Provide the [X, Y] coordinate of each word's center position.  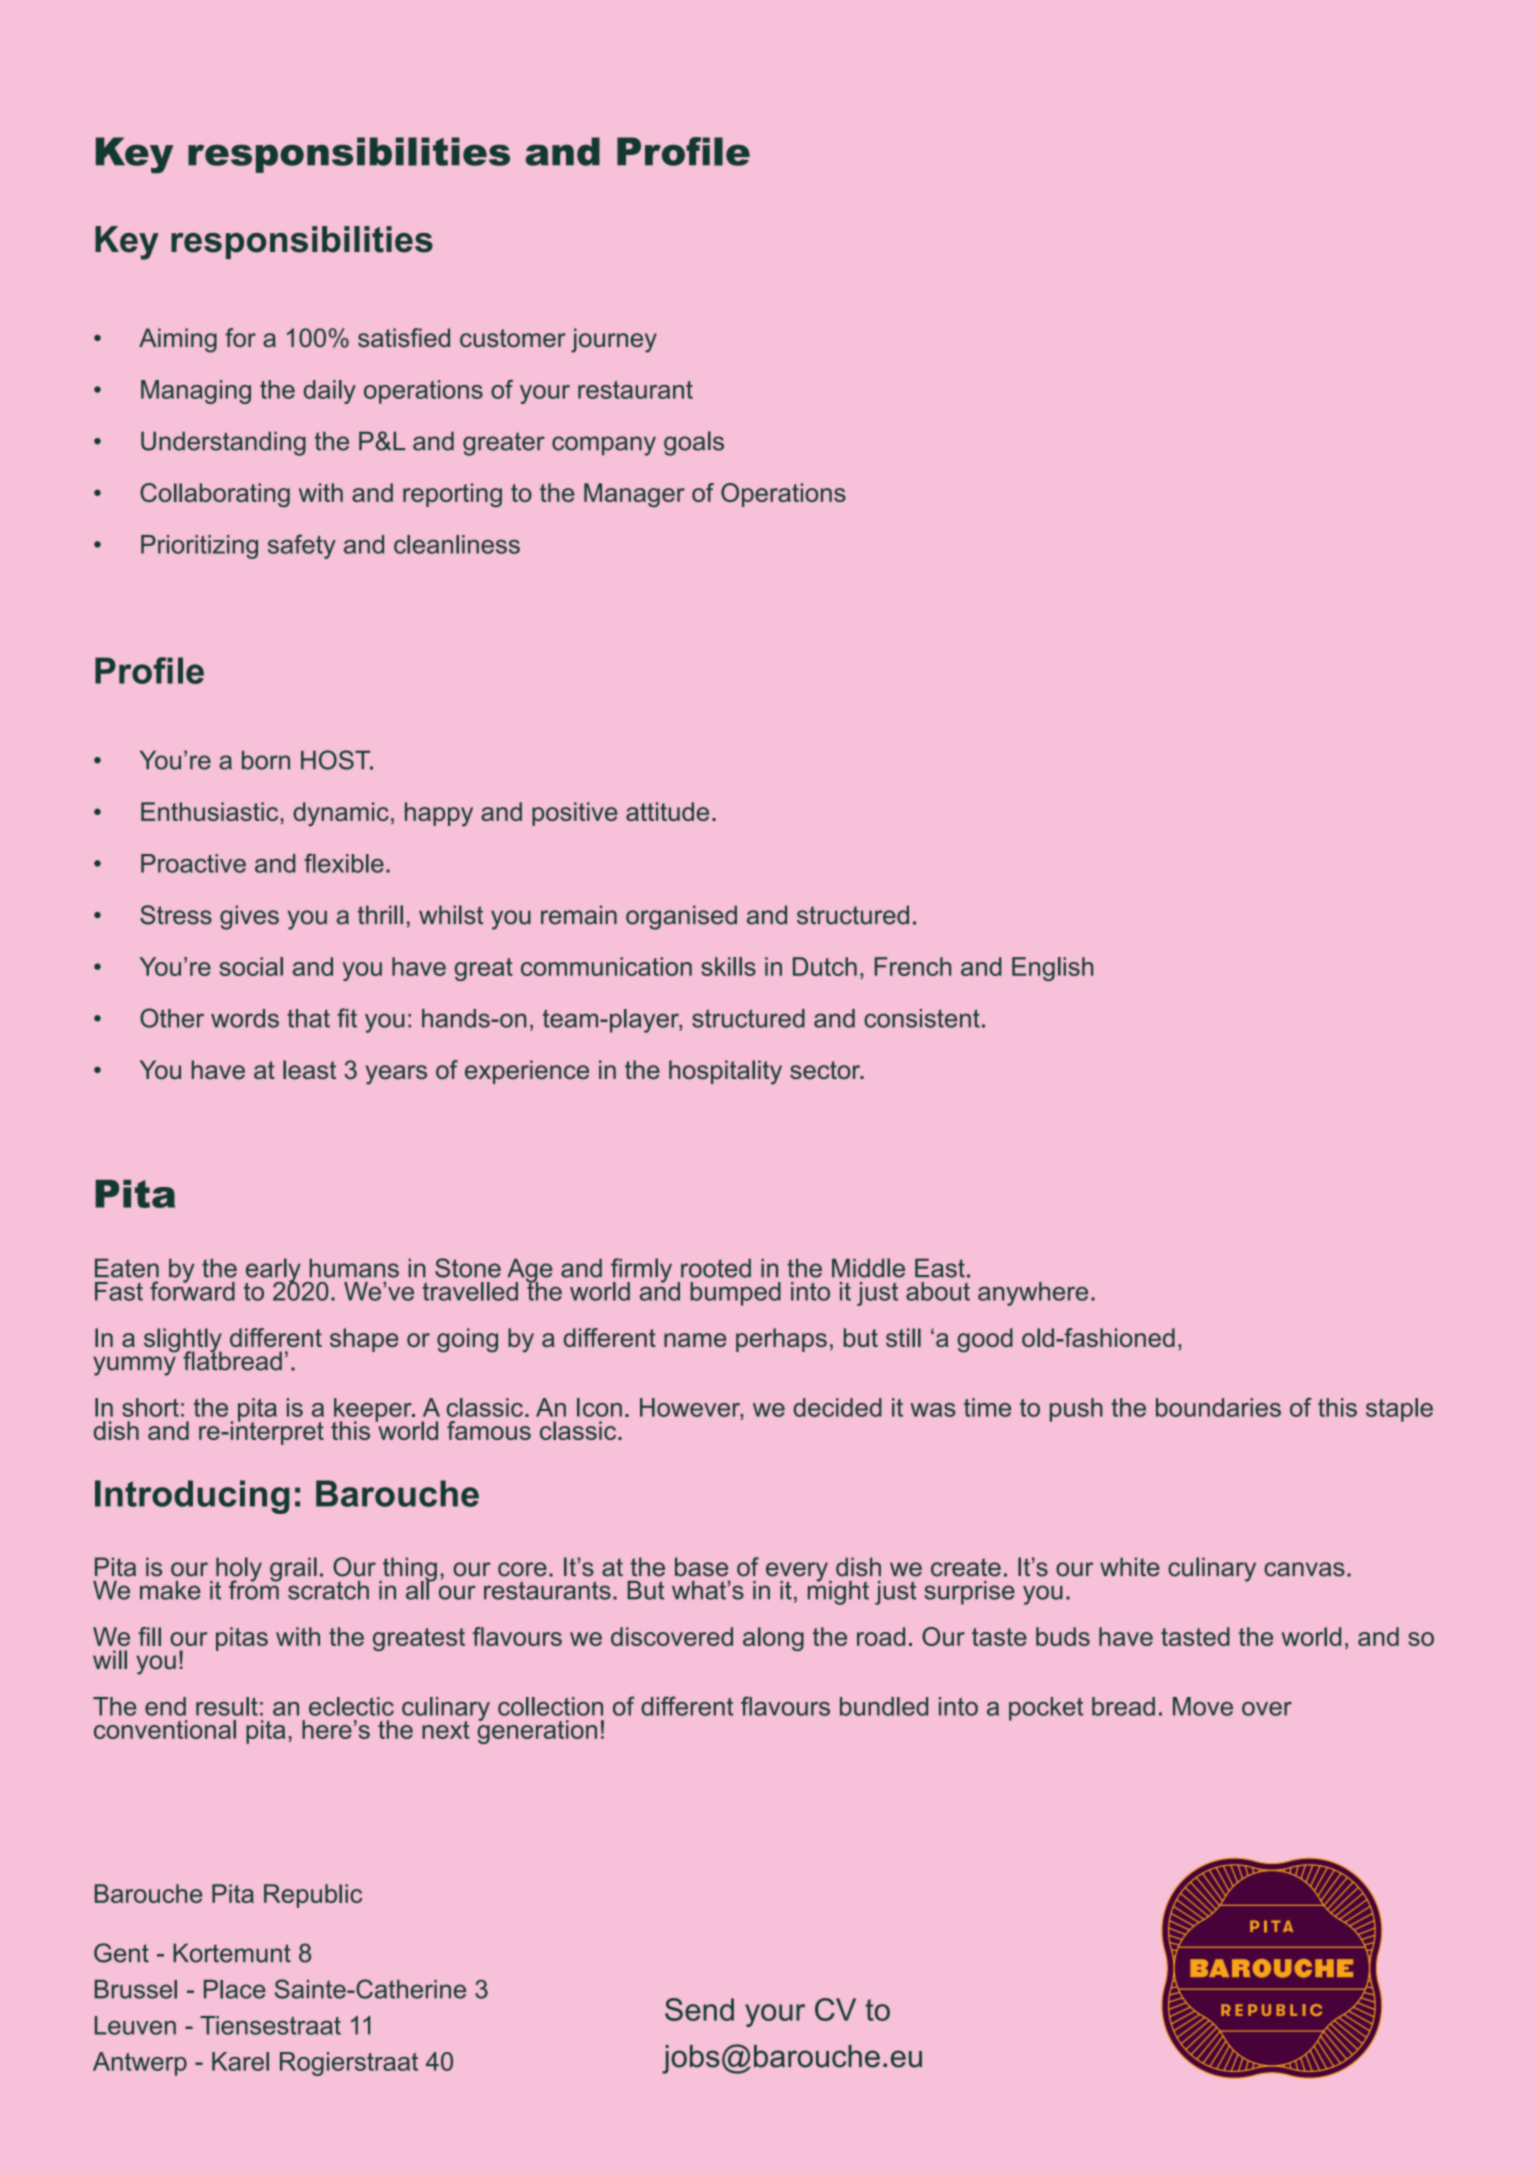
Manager [634, 495]
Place [235, 1989]
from [255, 1589]
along [773, 1639]
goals [694, 443]
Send [699, 2009]
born [266, 760]
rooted [716, 1268]
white [1130, 1567]
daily [330, 392]
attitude [667, 811]
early [273, 1271]
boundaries [1218, 1407]
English [1052, 969]
